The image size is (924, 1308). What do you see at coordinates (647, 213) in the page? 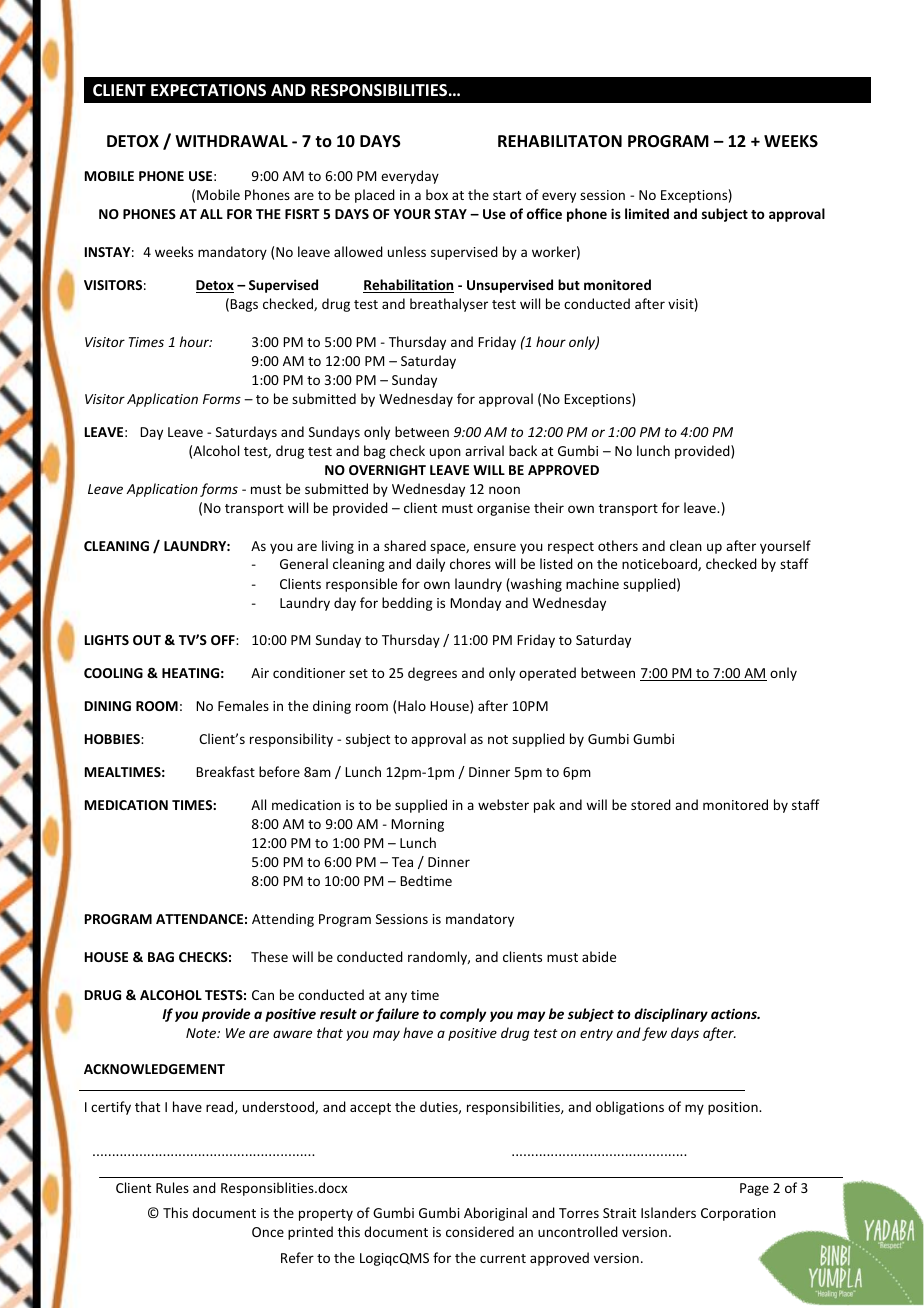
I see `limited` at bounding box center [647, 213].
